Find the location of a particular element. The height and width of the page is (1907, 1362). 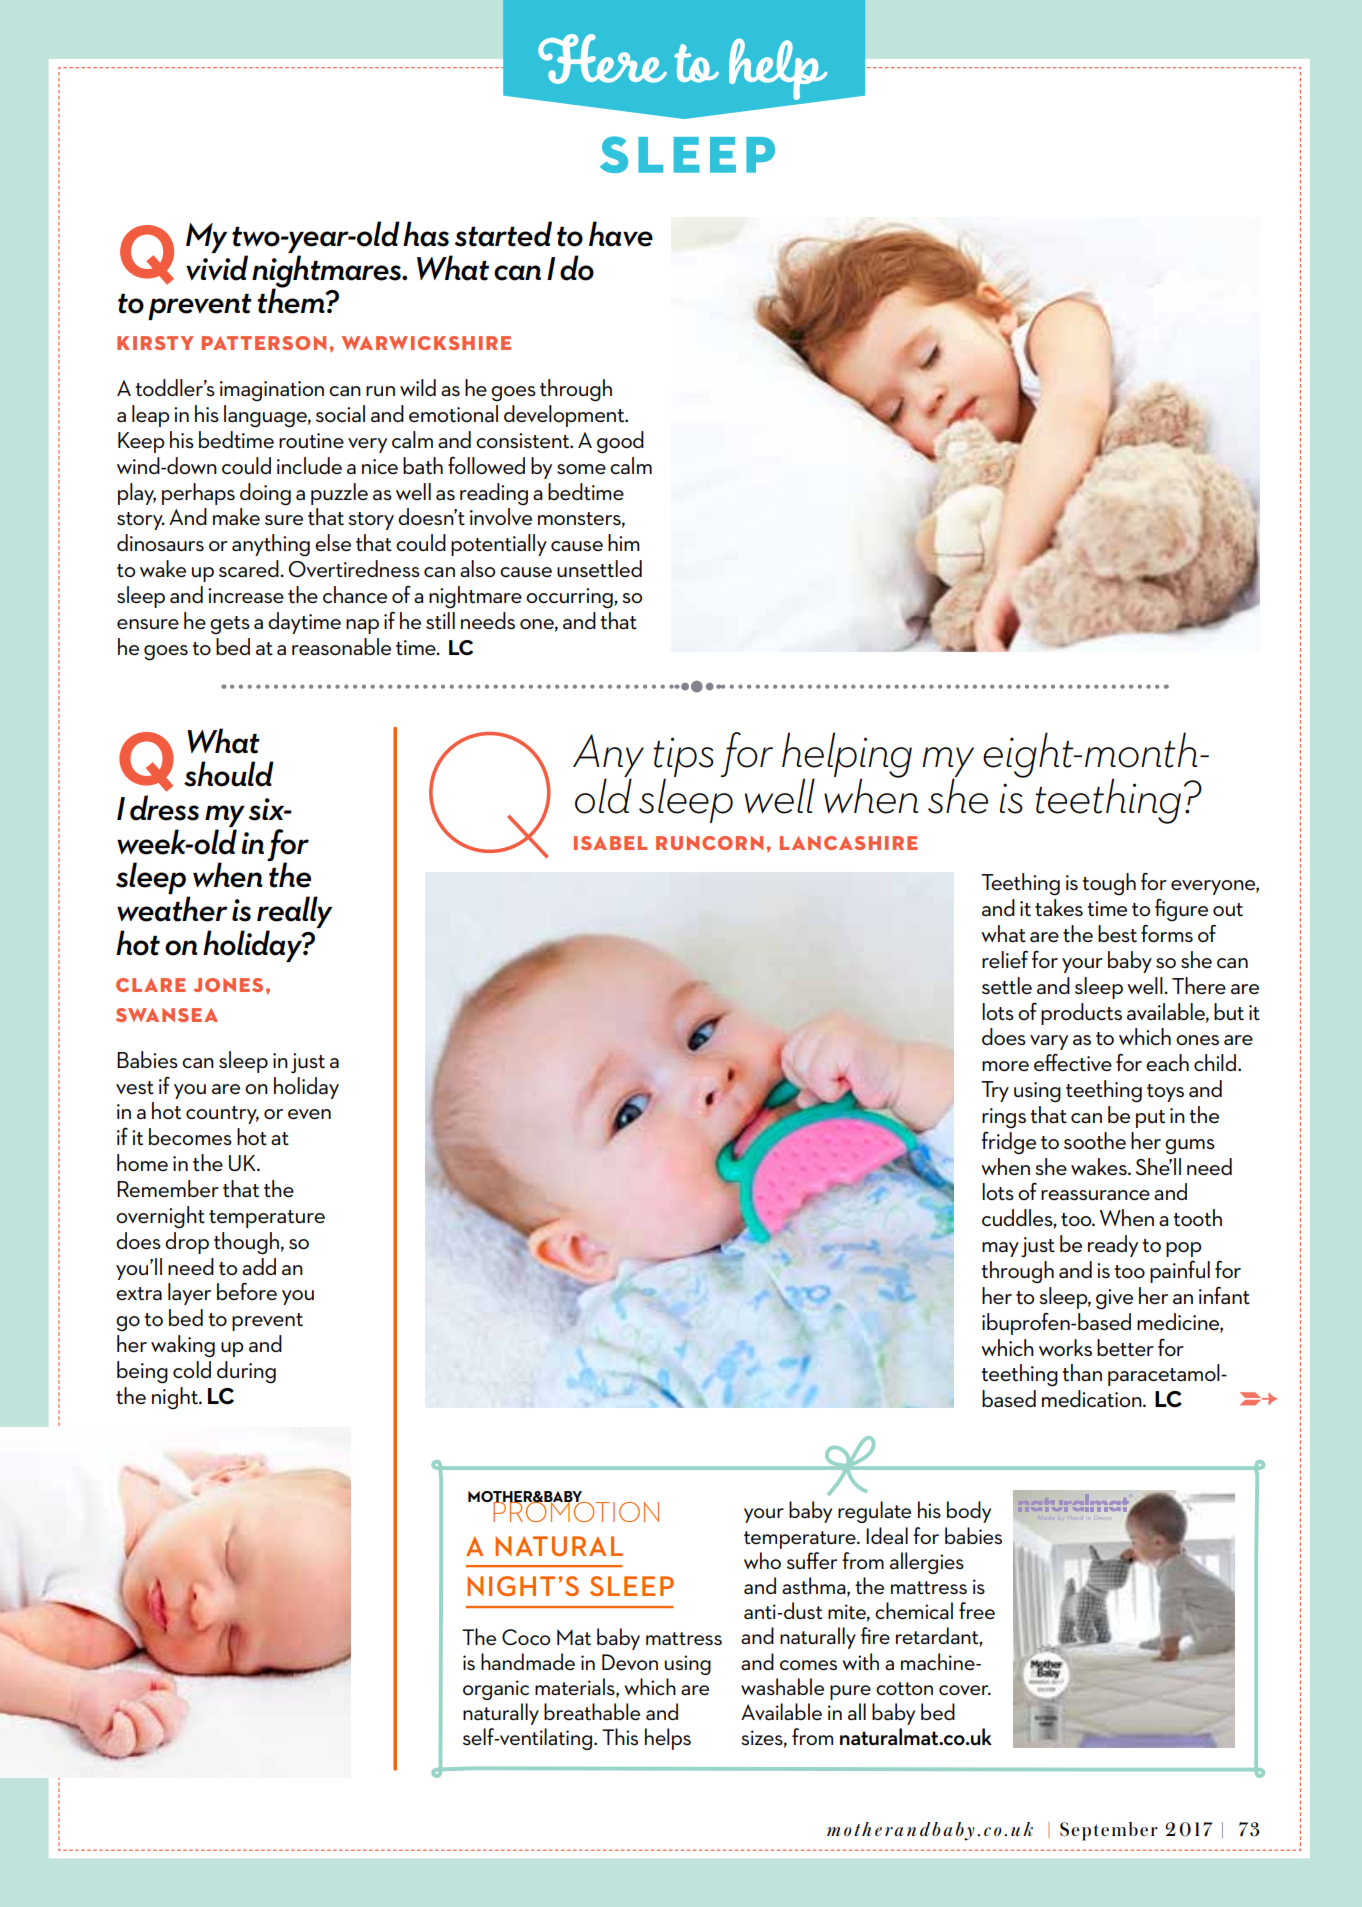

them is located at coordinates (292, 300).
